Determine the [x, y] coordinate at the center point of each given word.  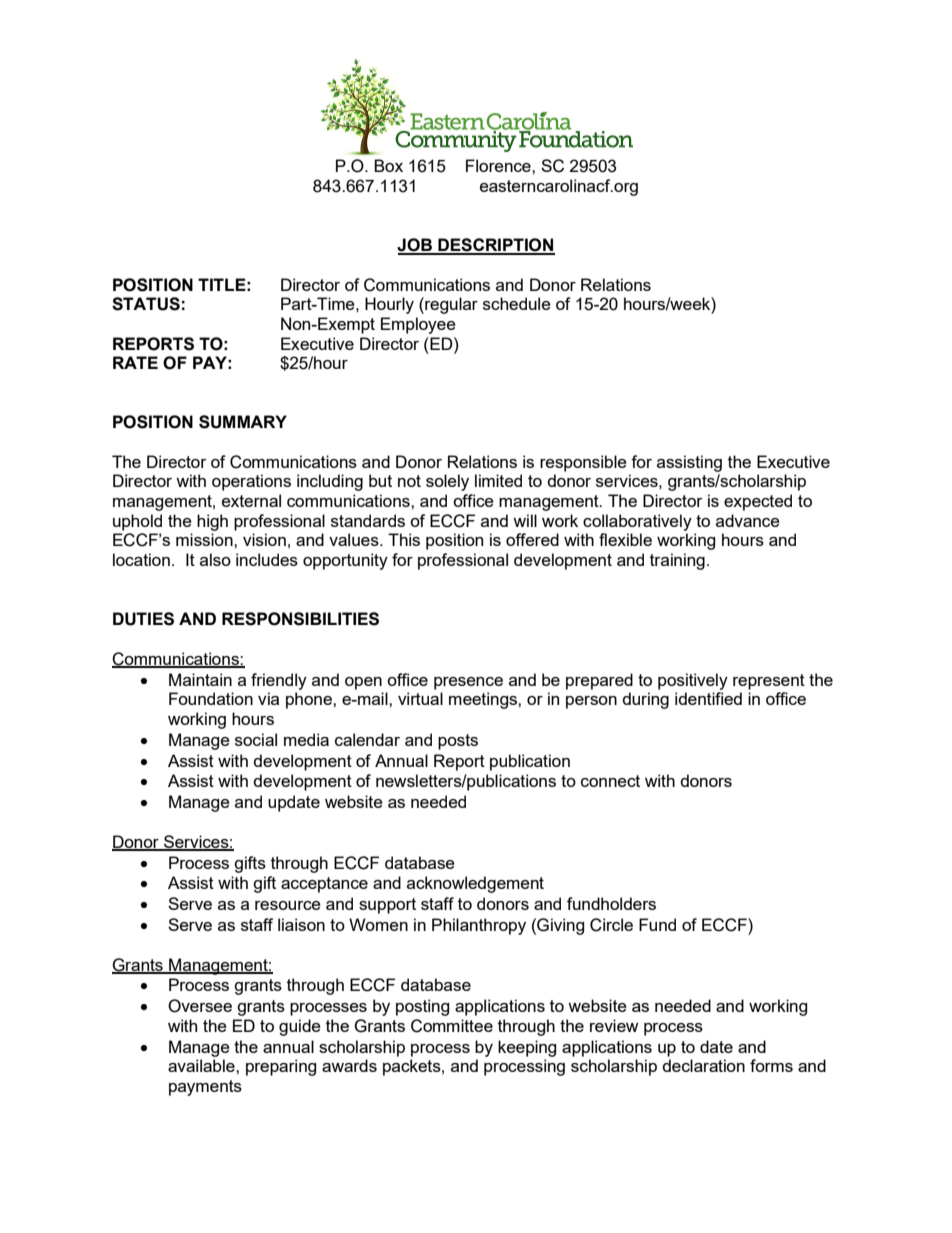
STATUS [146, 304]
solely [447, 482]
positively [693, 681]
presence [468, 683]
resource [288, 905]
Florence [499, 165]
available [202, 1065]
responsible [583, 463]
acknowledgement [475, 884]
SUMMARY [243, 422]
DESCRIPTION [495, 246]
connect [610, 781]
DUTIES [143, 619]
